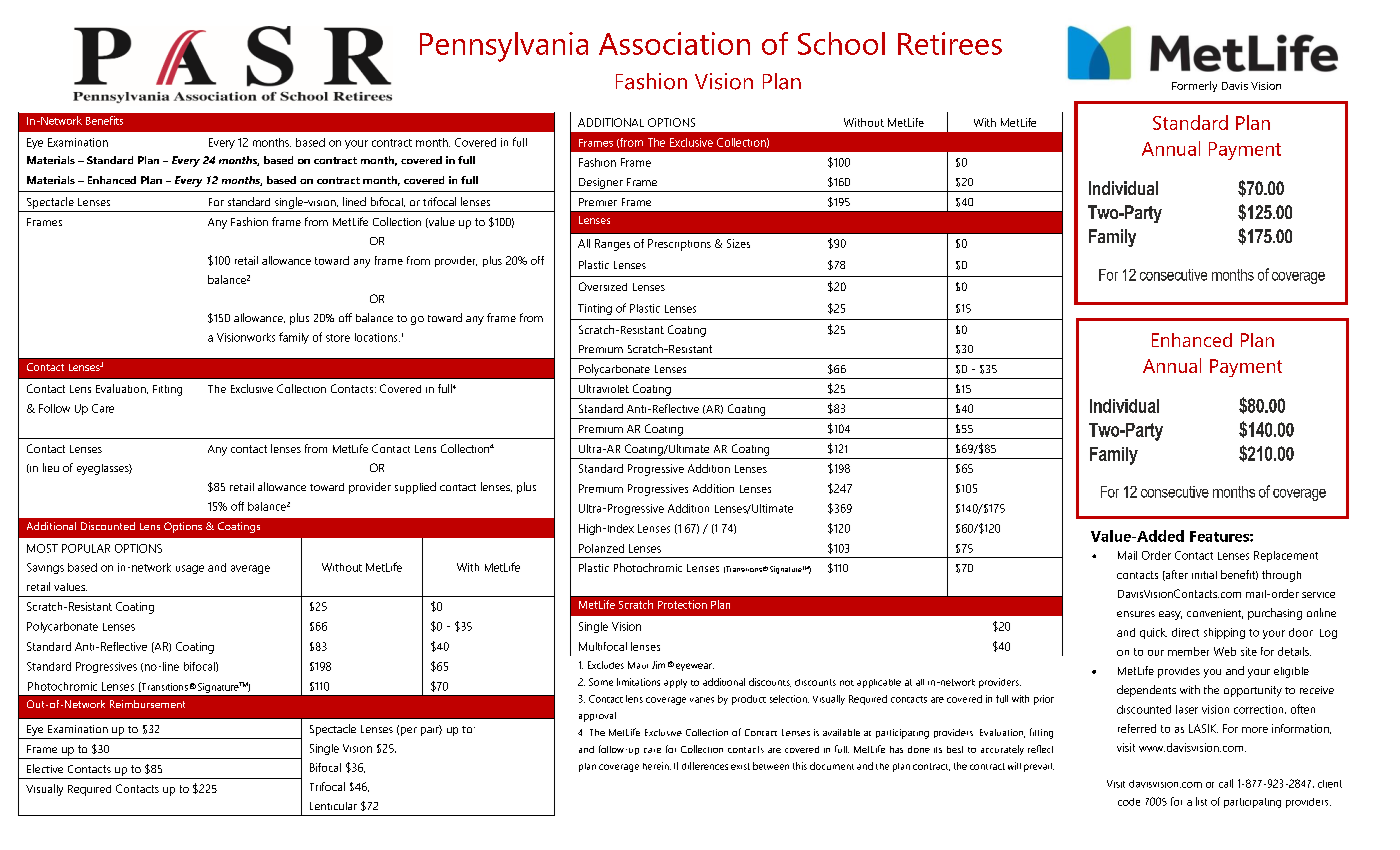  What do you see at coordinates (333, 806) in the document?
I see `Lenticular` at bounding box center [333, 806].
